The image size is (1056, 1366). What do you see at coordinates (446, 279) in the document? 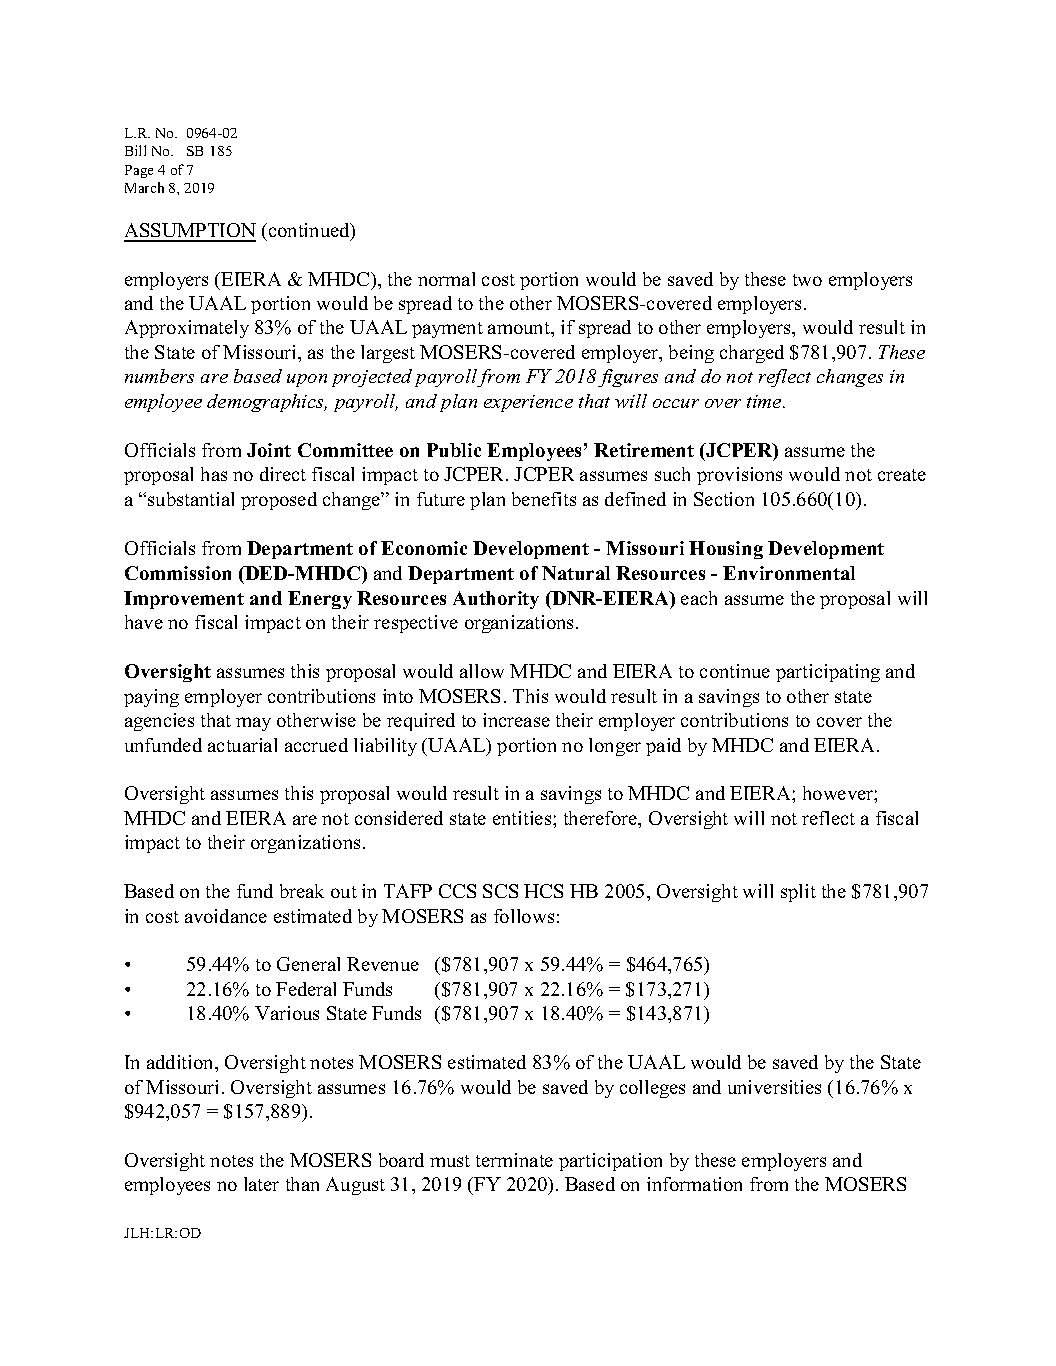
I see `normal` at bounding box center [446, 279].
